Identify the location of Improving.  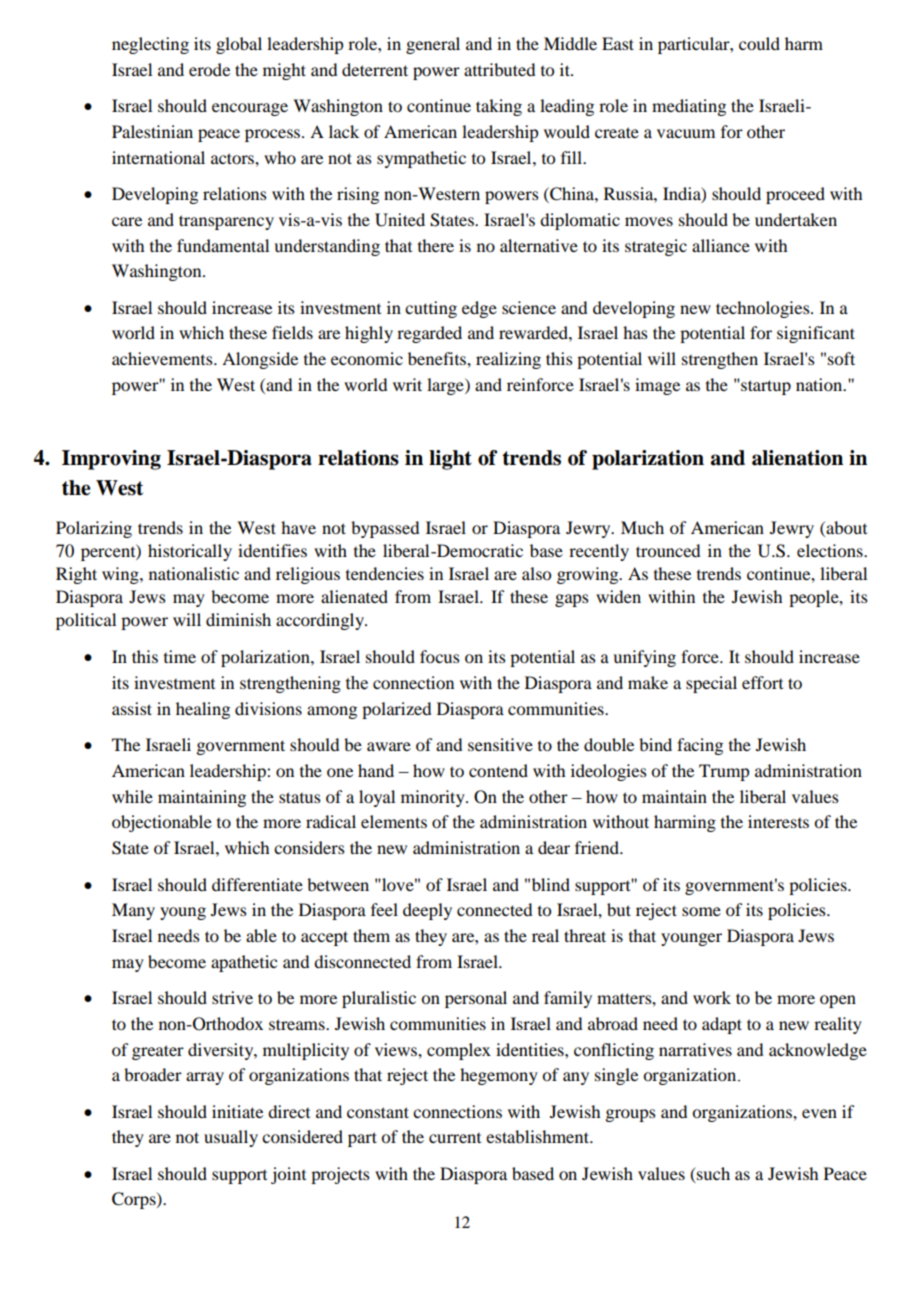
(111, 460).
